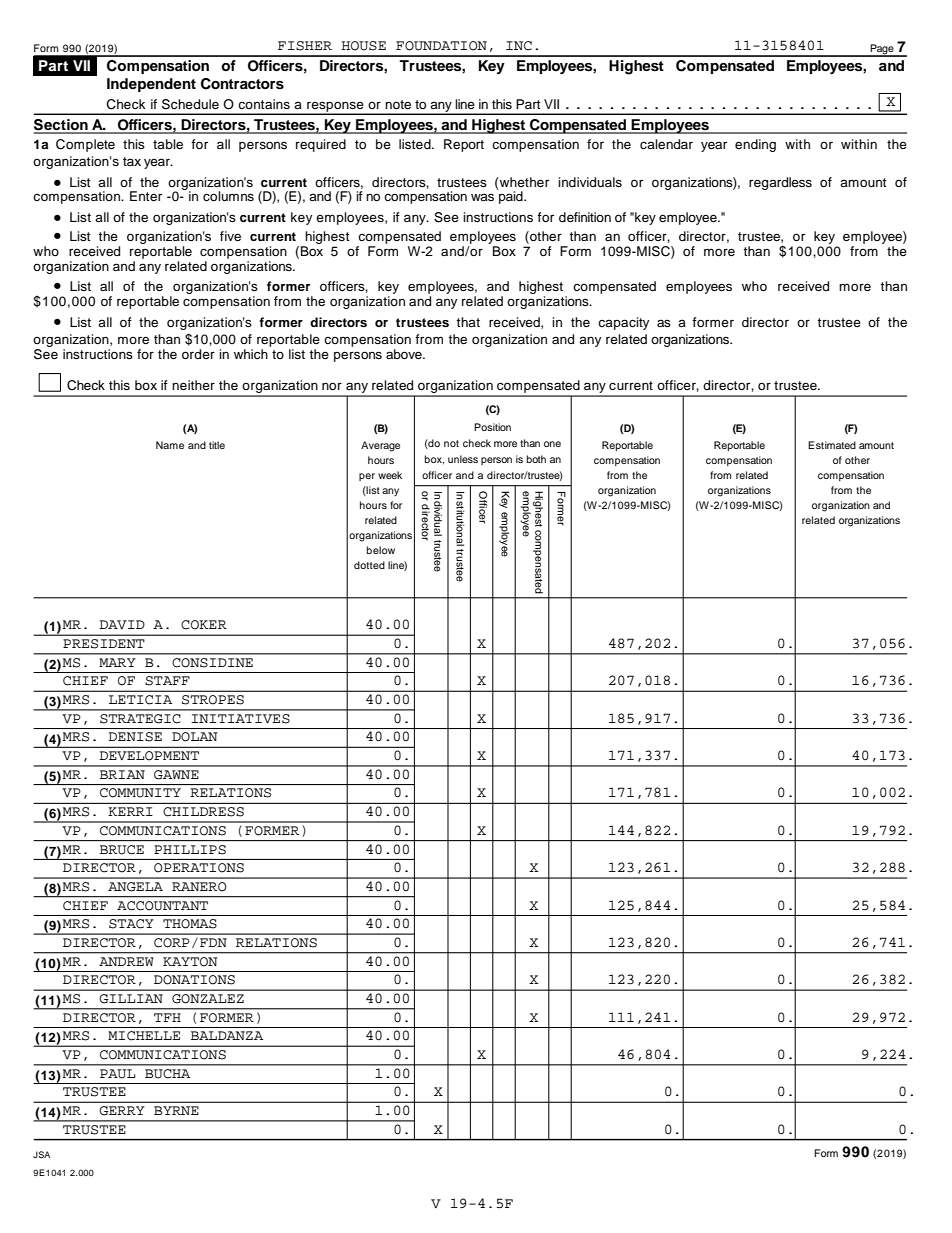 The image size is (952, 1233). What do you see at coordinates (151, 85) in the screenshot?
I see `Independent` at bounding box center [151, 85].
